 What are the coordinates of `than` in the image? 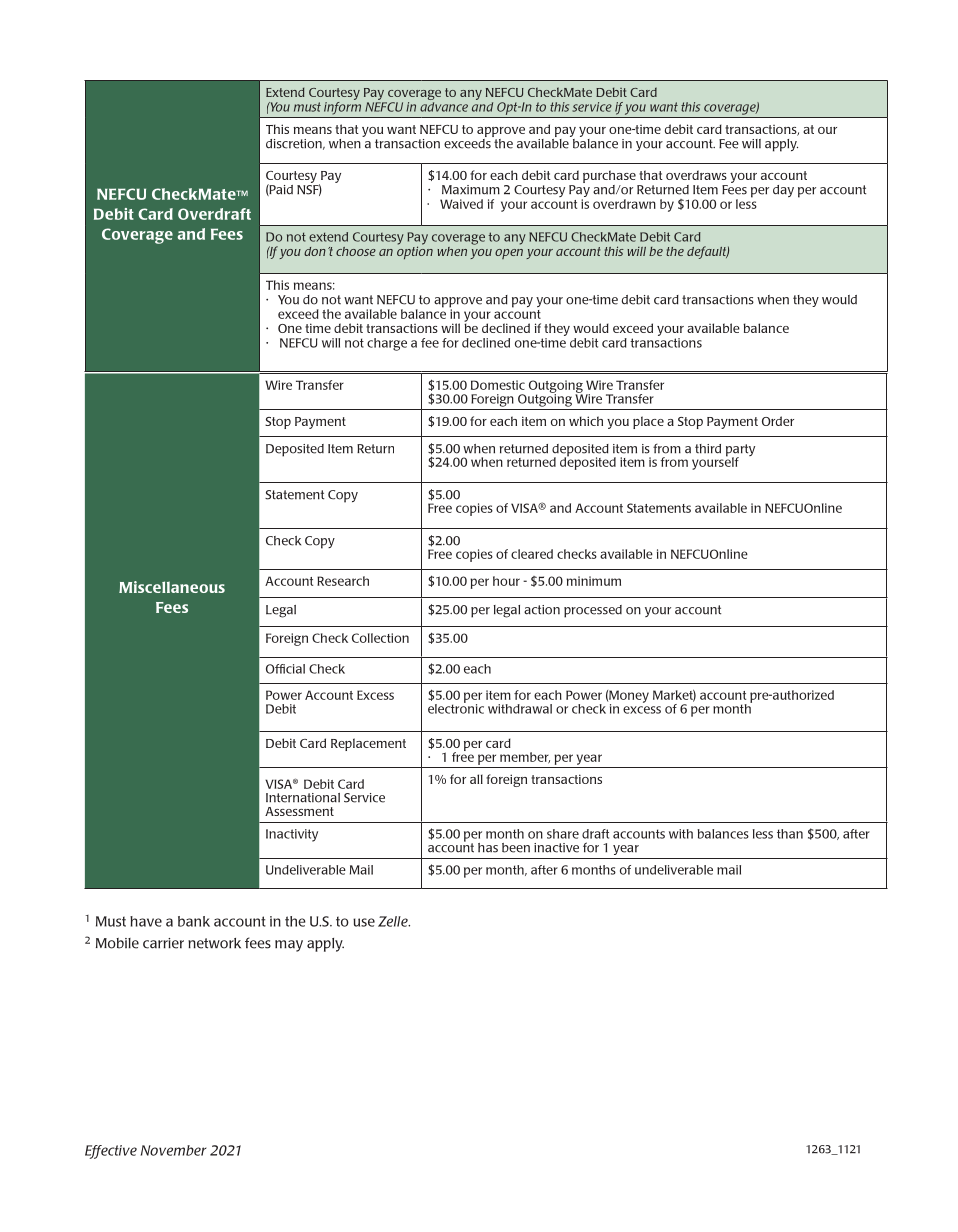 It's located at (790, 834).
